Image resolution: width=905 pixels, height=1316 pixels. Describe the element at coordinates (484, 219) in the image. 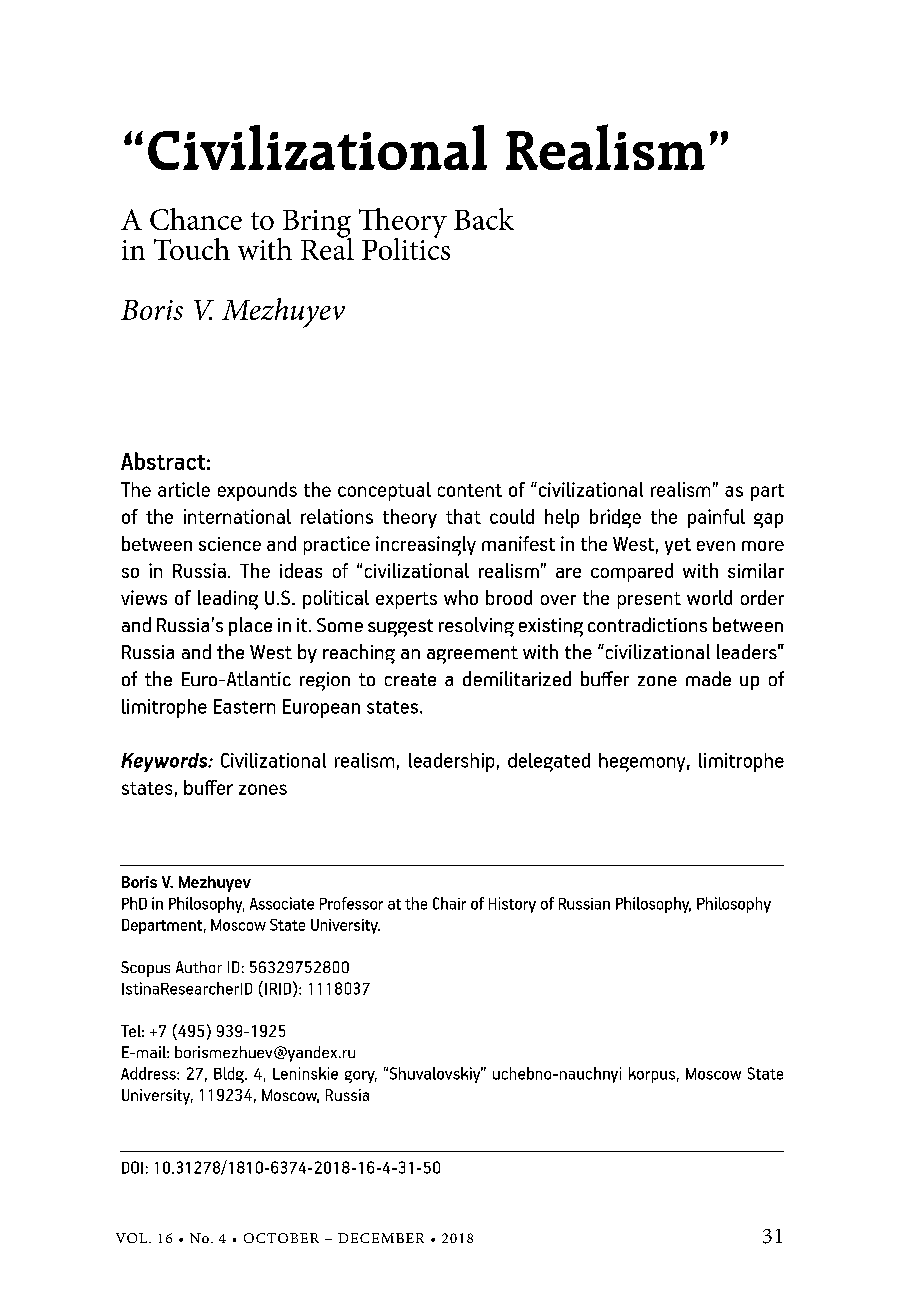

I see `Back` at that location.
